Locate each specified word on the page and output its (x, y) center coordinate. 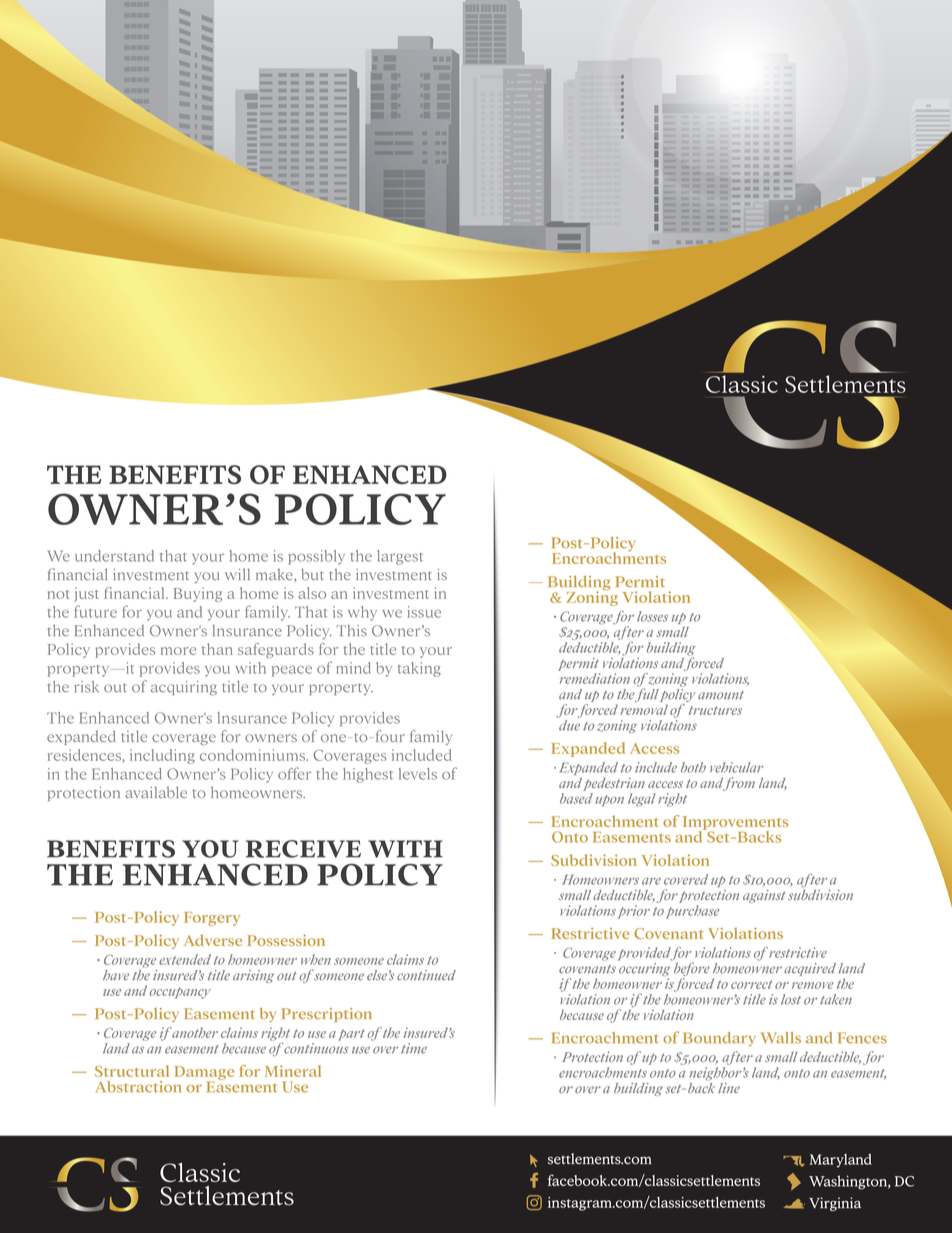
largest (400, 557)
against (764, 896)
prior (634, 912)
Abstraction (138, 1087)
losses (652, 616)
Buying (198, 594)
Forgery (212, 919)
